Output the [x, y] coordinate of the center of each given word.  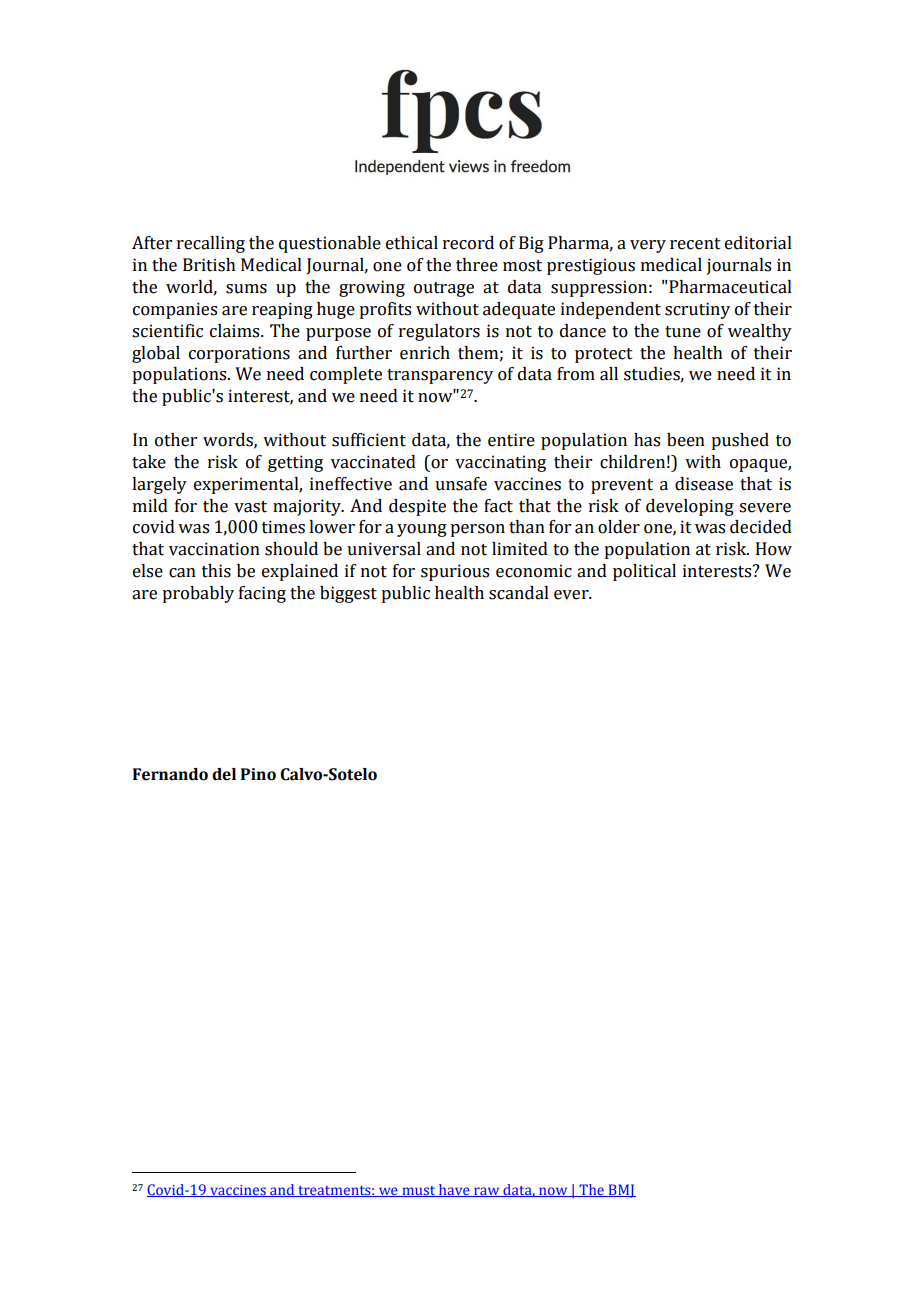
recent [695, 244]
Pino [258, 774]
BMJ [621, 1191]
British [209, 265]
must [419, 1191]
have [454, 1190]
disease [704, 484]
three [477, 265]
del [224, 774]
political [644, 572]
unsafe [461, 484]
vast [250, 507]
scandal [519, 593]
